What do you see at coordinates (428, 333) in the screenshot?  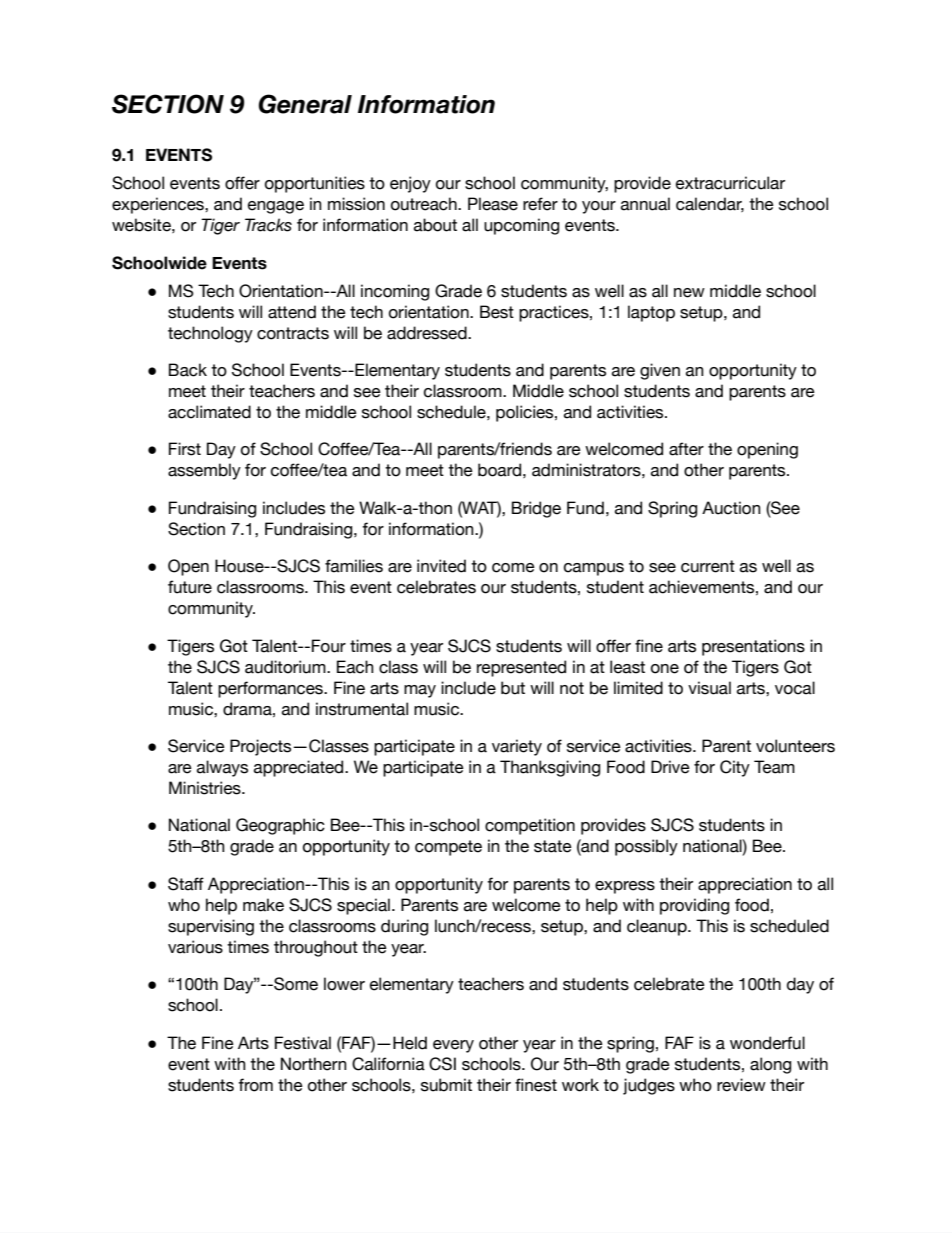 I see `addressed` at bounding box center [428, 333].
